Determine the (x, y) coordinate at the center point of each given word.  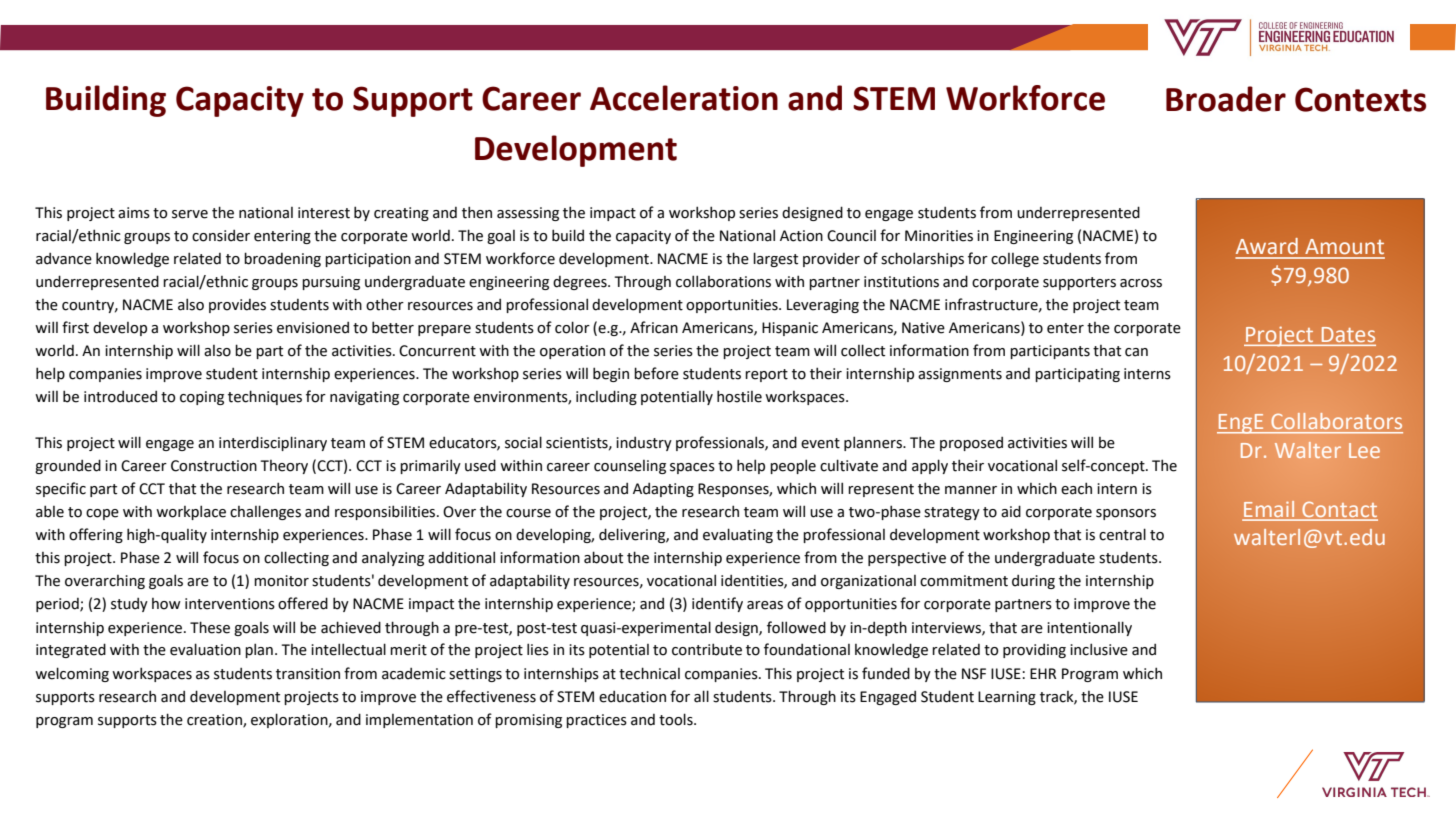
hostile (739, 396)
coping (202, 398)
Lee (1364, 450)
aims (134, 213)
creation (215, 720)
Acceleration (684, 98)
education (632, 697)
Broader (1226, 99)
